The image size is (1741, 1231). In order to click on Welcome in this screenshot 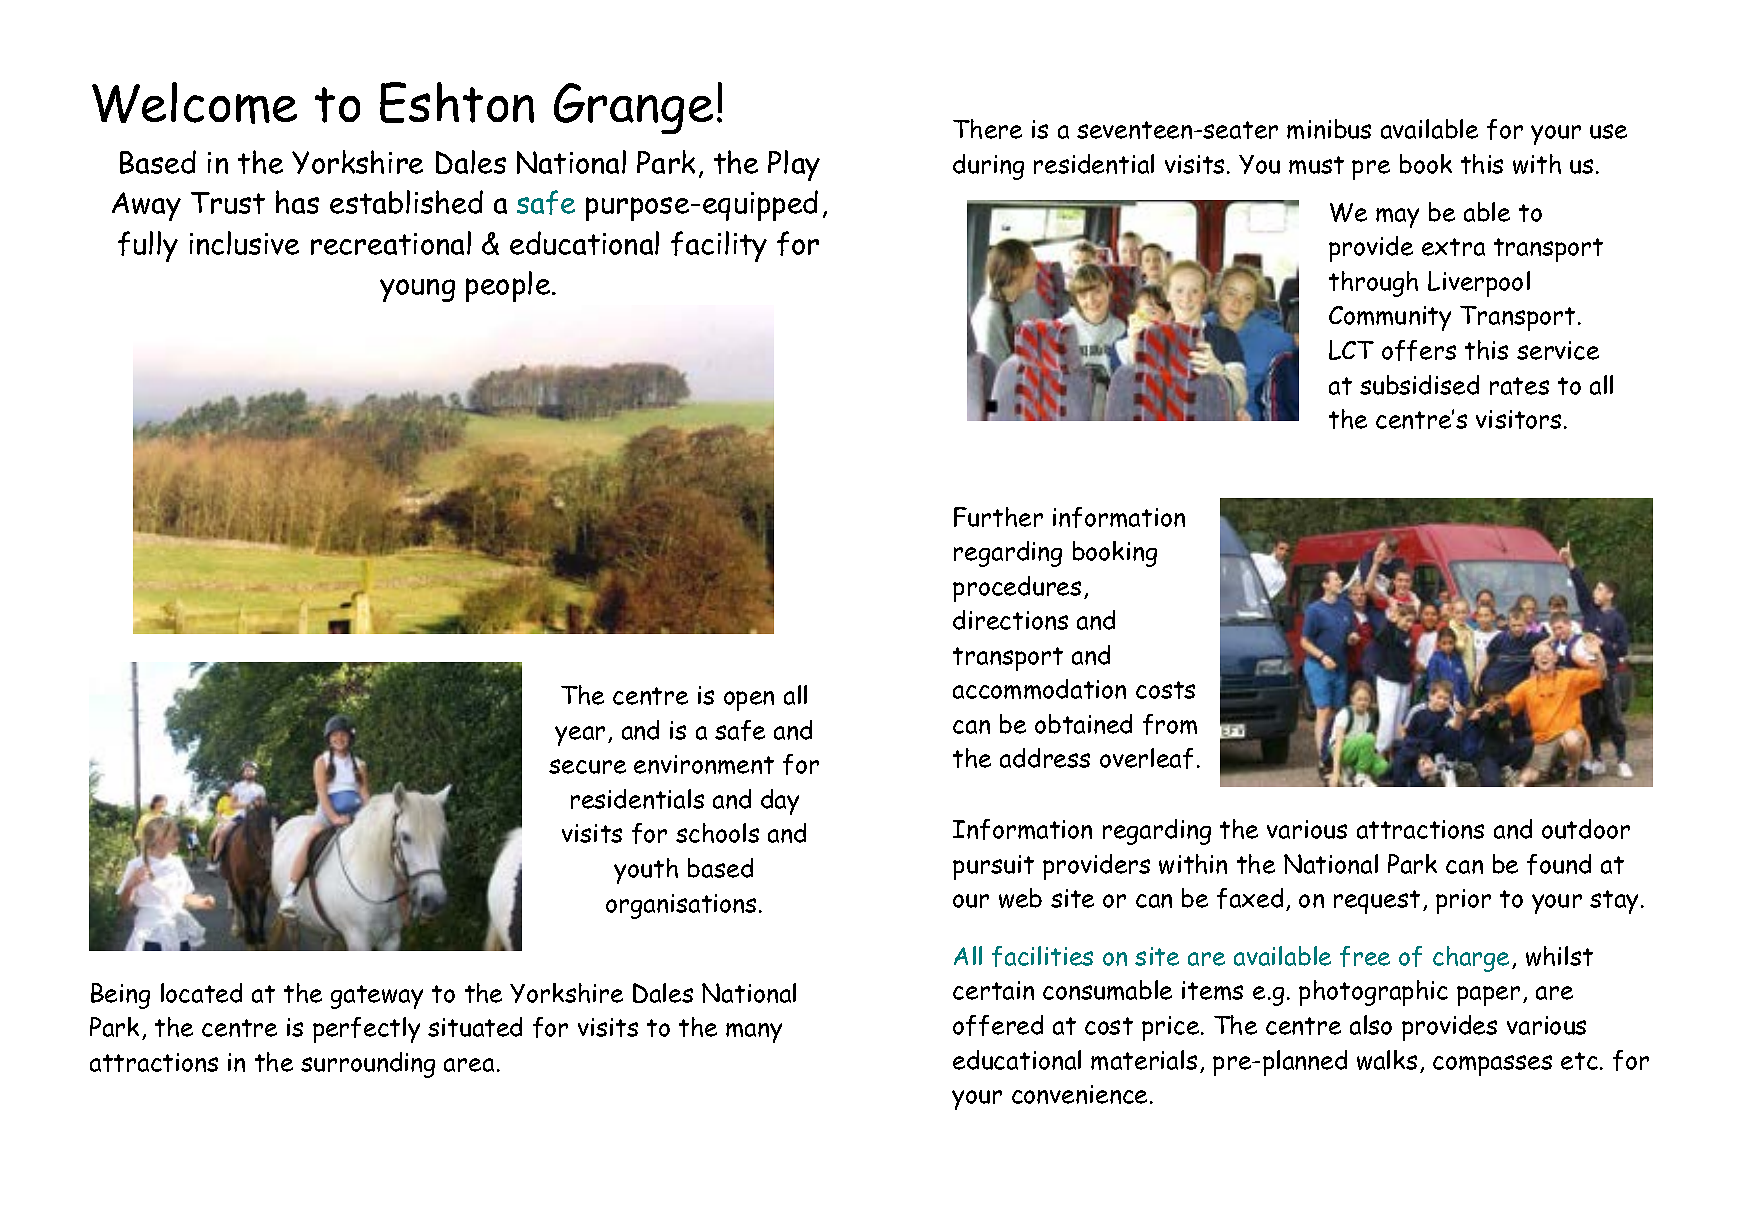, I will do `click(194, 103)`.
